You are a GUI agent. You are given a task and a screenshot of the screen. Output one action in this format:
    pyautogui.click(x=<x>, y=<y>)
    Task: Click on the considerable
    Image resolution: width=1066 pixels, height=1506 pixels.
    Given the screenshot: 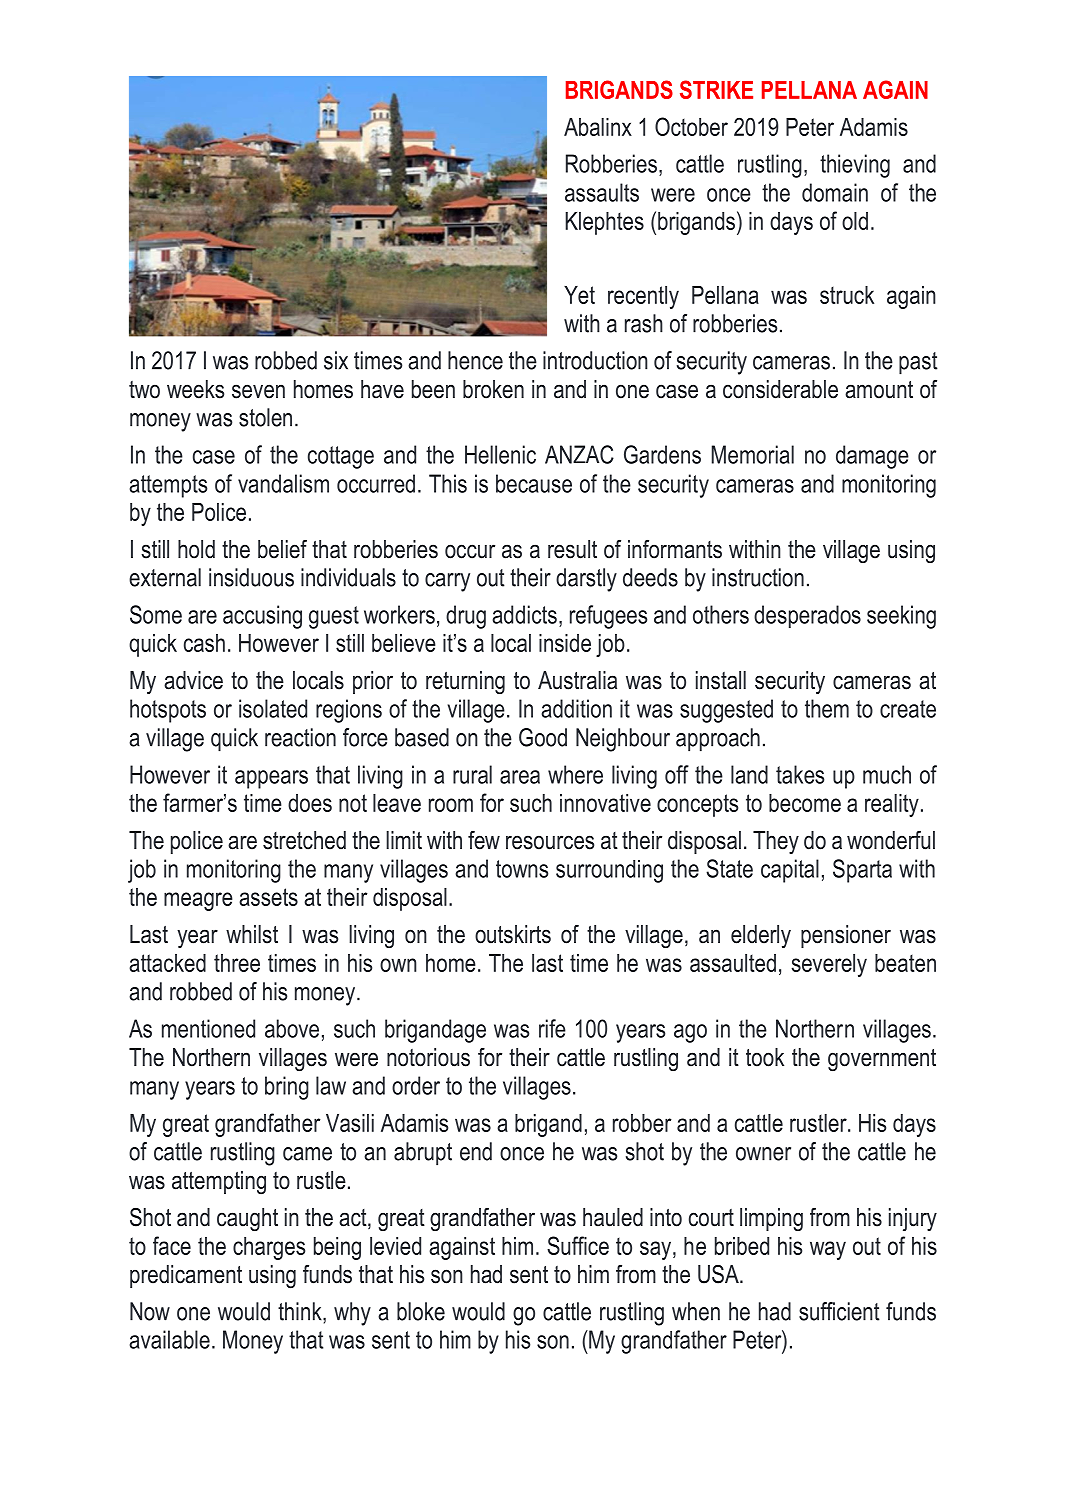 What is the action you would take?
    pyautogui.click(x=780, y=389)
